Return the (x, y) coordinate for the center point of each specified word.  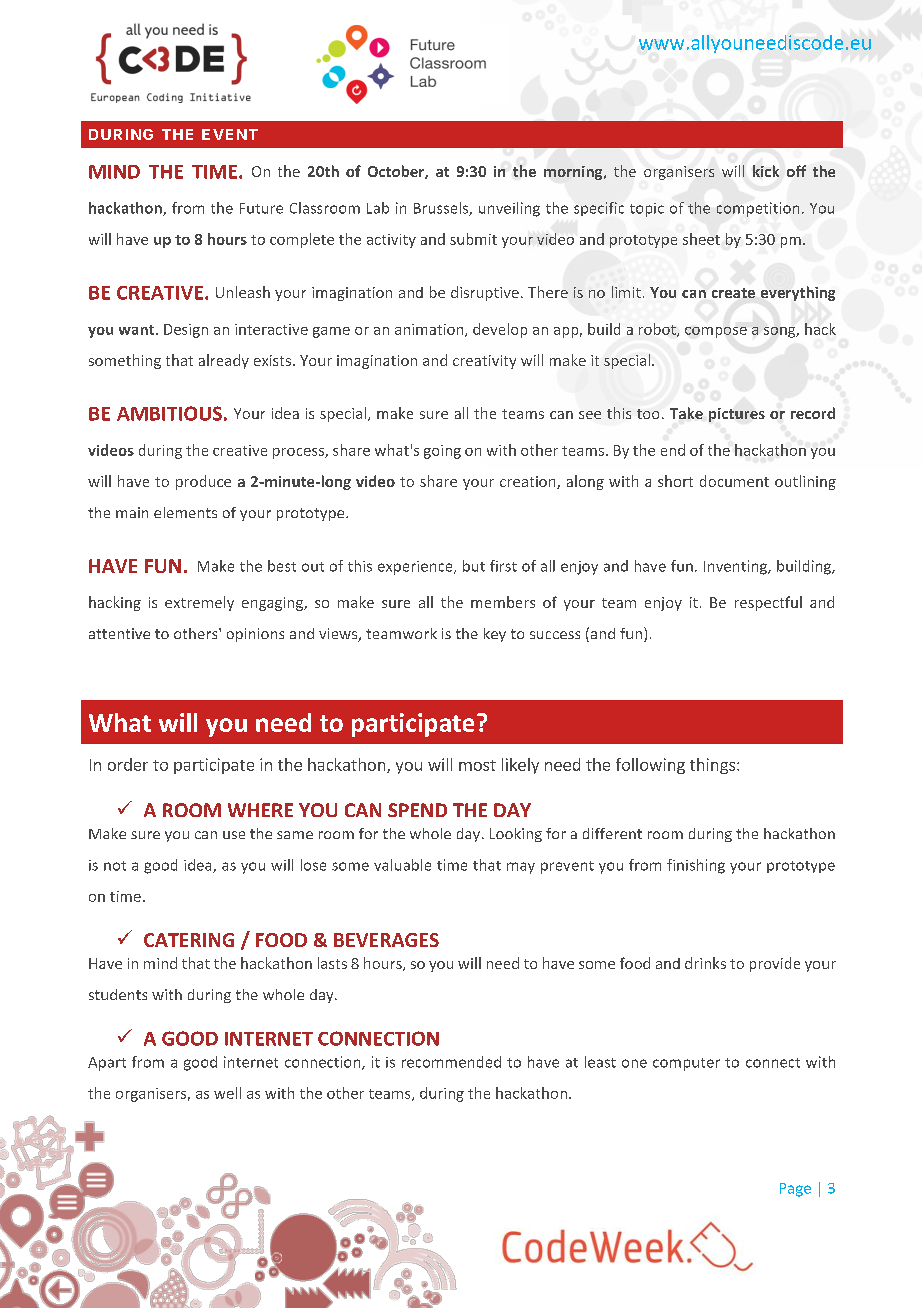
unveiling (509, 209)
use (234, 835)
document (734, 481)
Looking (516, 835)
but (474, 566)
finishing (696, 866)
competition (758, 209)
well (227, 1093)
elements (185, 512)
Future (261, 208)
